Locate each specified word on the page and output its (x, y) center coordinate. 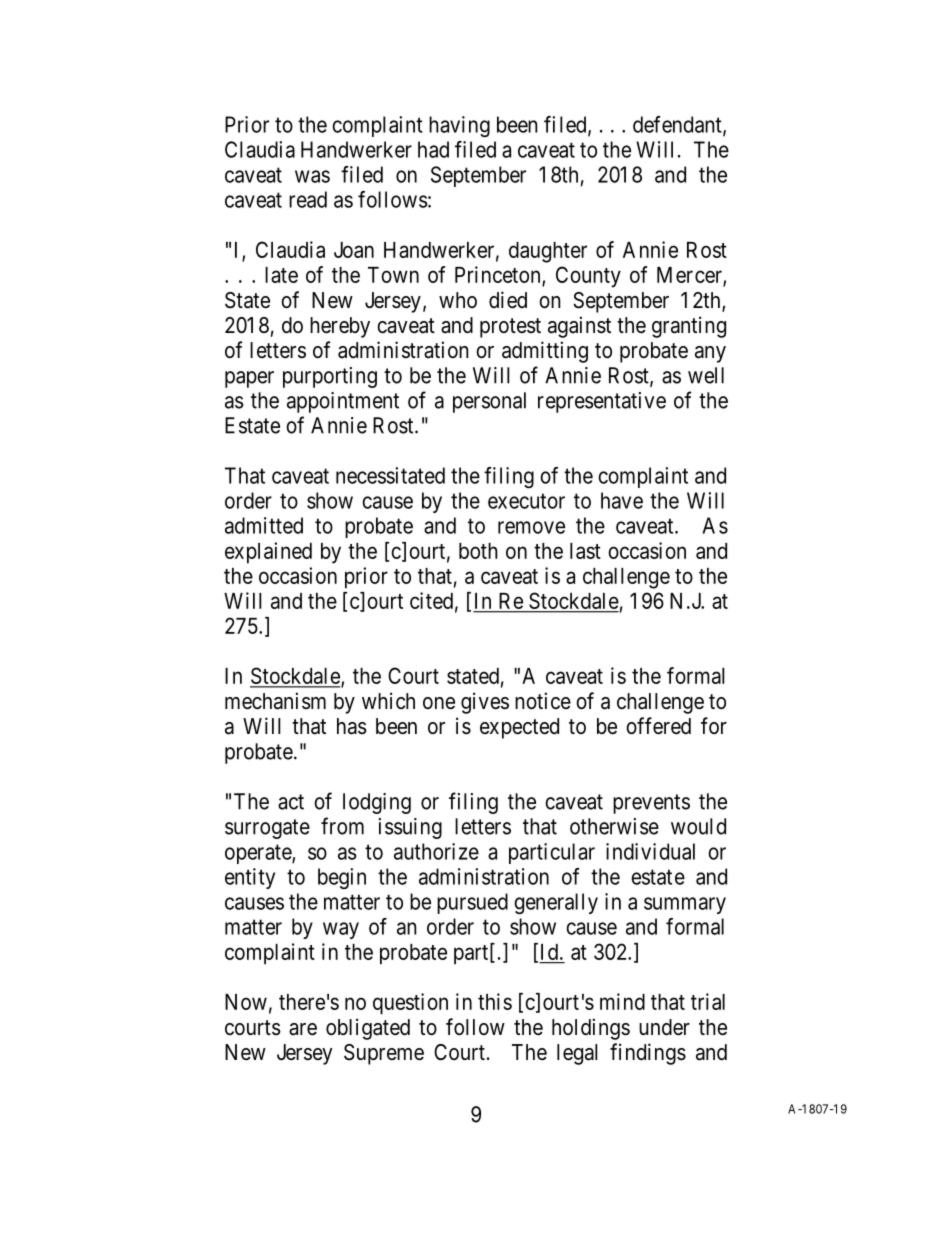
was (312, 176)
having (459, 126)
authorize (436, 851)
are (303, 1029)
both (478, 551)
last (585, 551)
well (706, 375)
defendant (678, 125)
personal (489, 402)
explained (268, 553)
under (664, 1027)
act (291, 802)
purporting (330, 377)
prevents (651, 804)
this (495, 1001)
